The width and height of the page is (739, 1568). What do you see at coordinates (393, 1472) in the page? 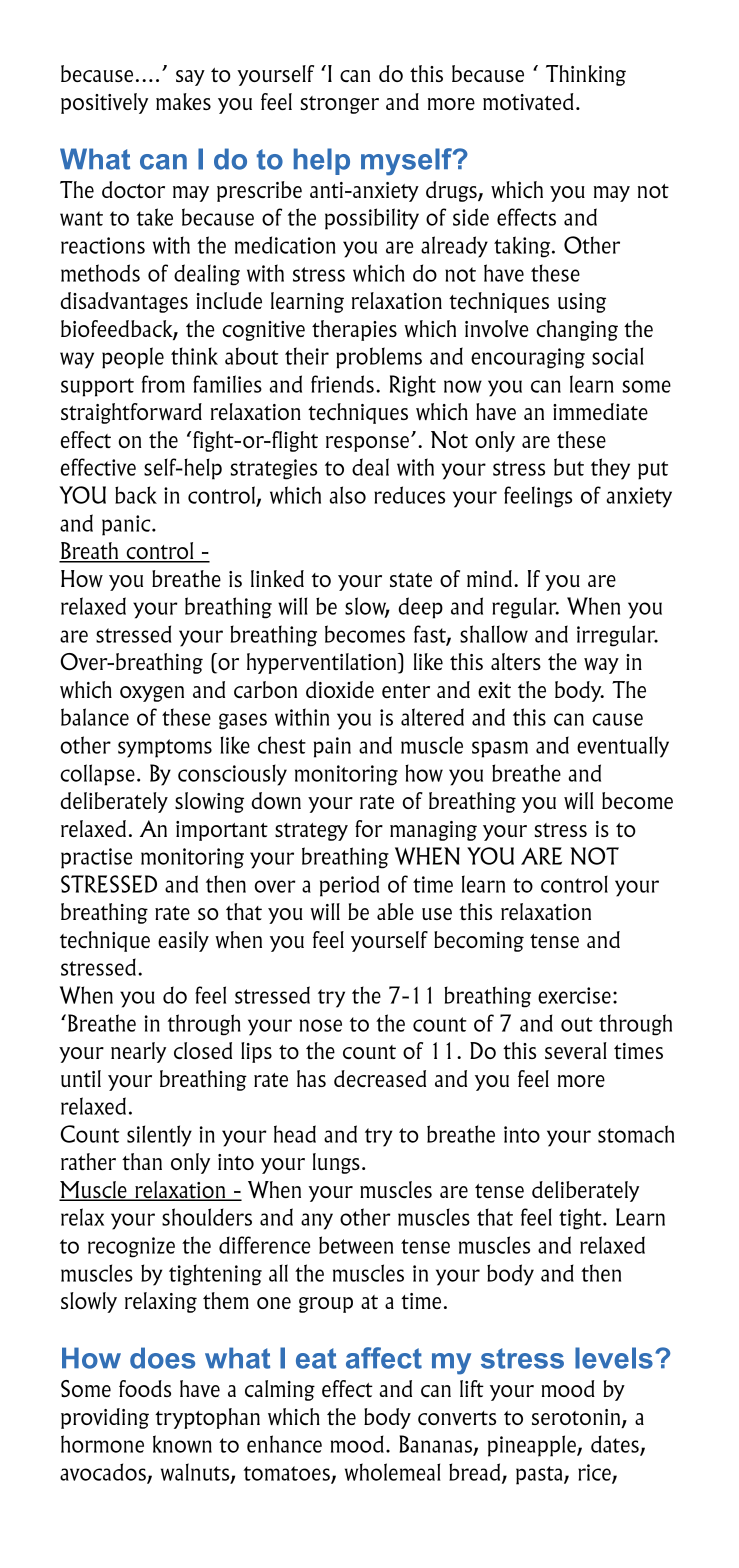
I see `wholemeal` at bounding box center [393, 1472].
